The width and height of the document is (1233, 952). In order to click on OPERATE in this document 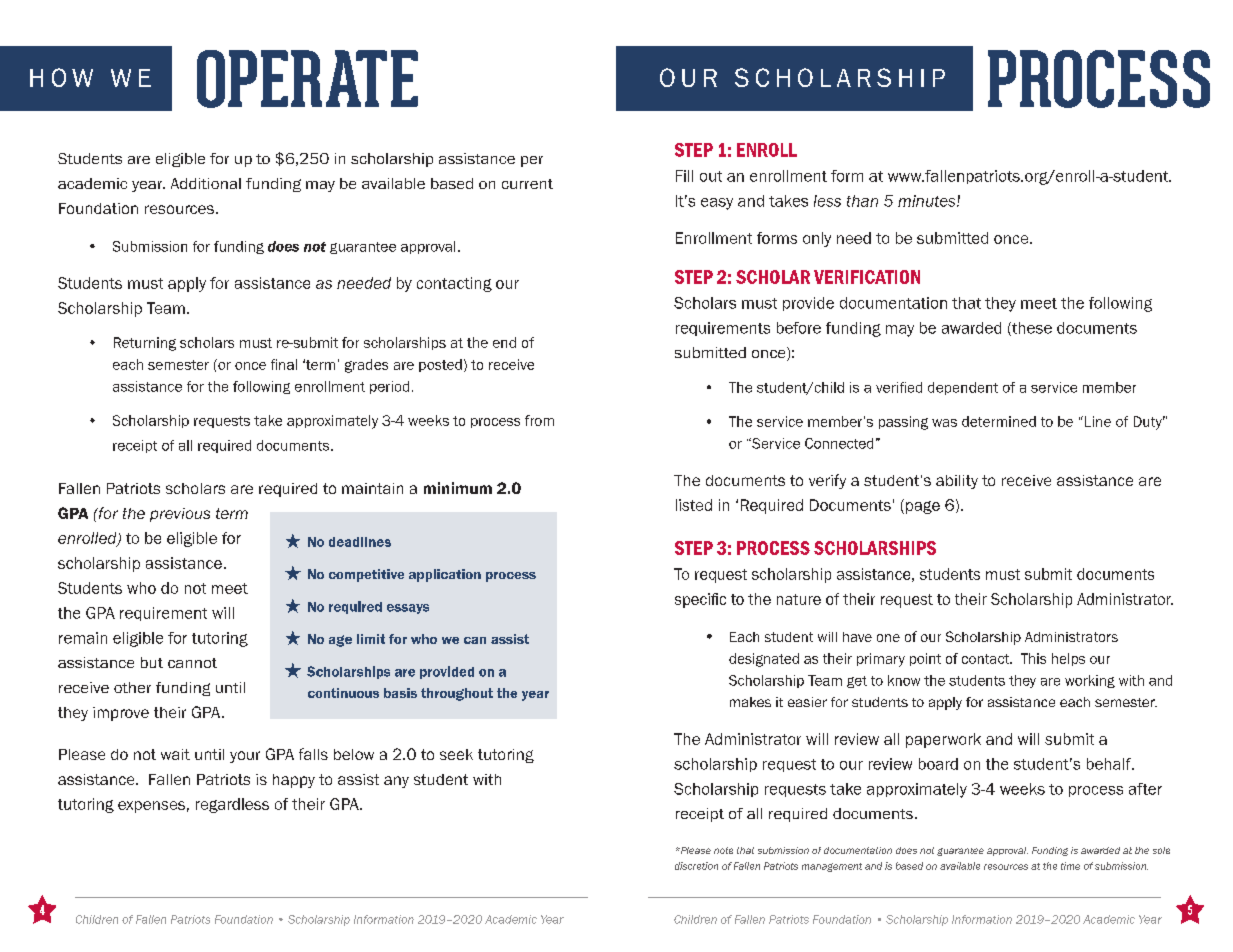, I will do `click(307, 79)`.
